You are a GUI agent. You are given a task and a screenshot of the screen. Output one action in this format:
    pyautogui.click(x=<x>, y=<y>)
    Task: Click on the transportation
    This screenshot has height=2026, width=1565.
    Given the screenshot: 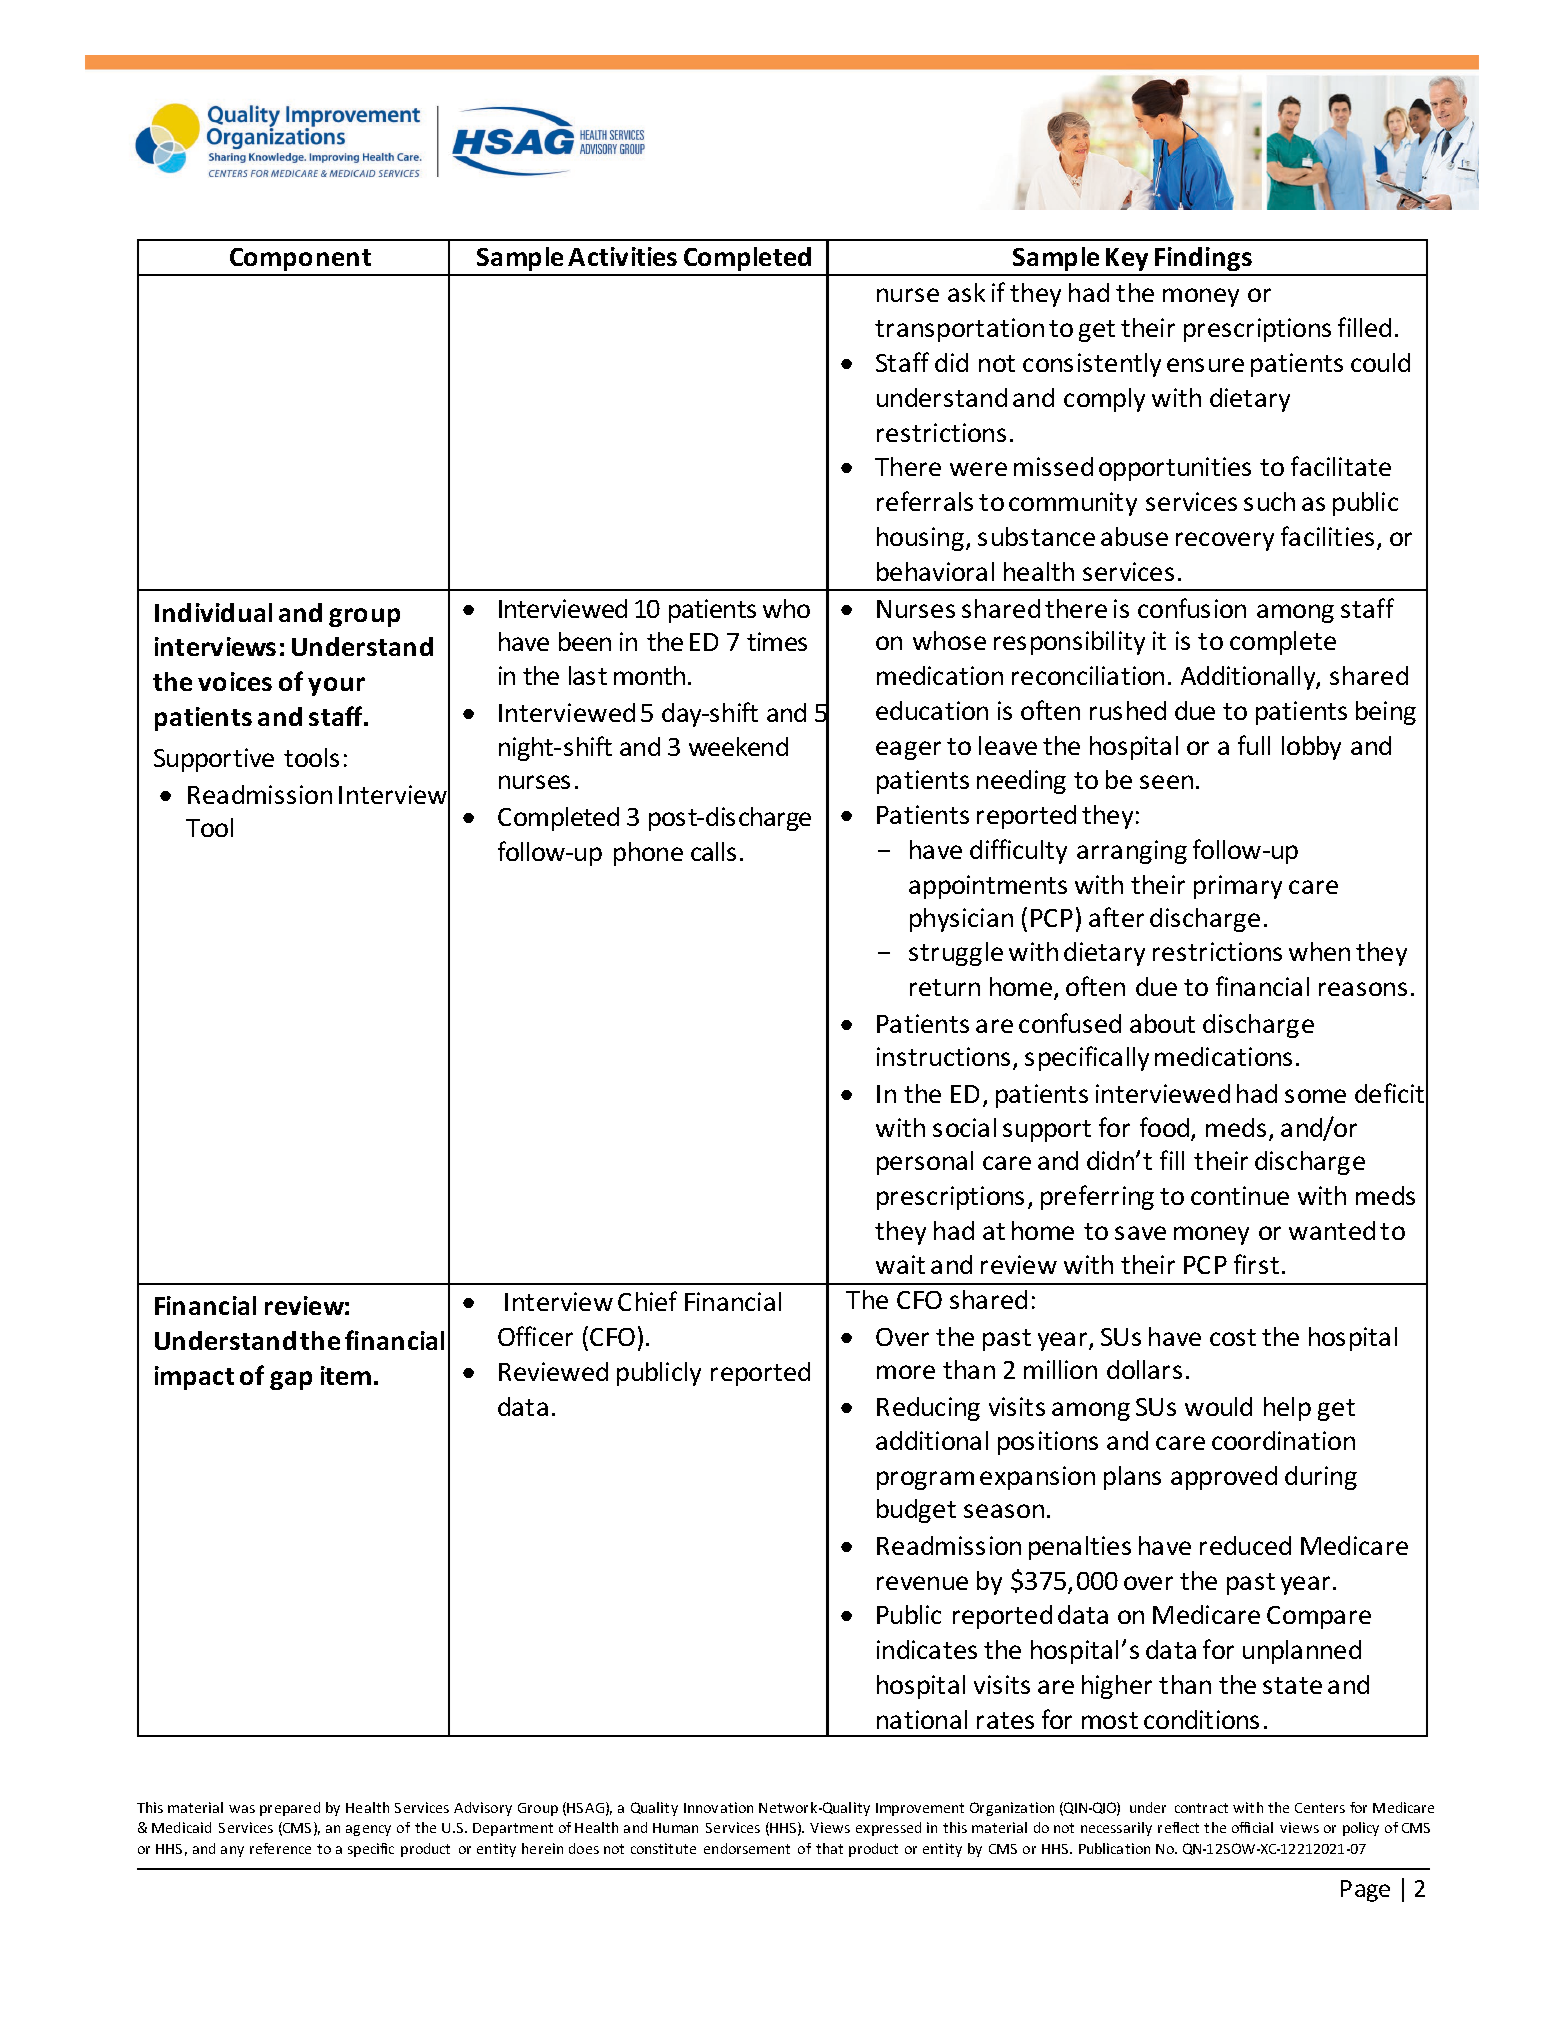 What is the action you would take?
    pyautogui.click(x=959, y=330)
